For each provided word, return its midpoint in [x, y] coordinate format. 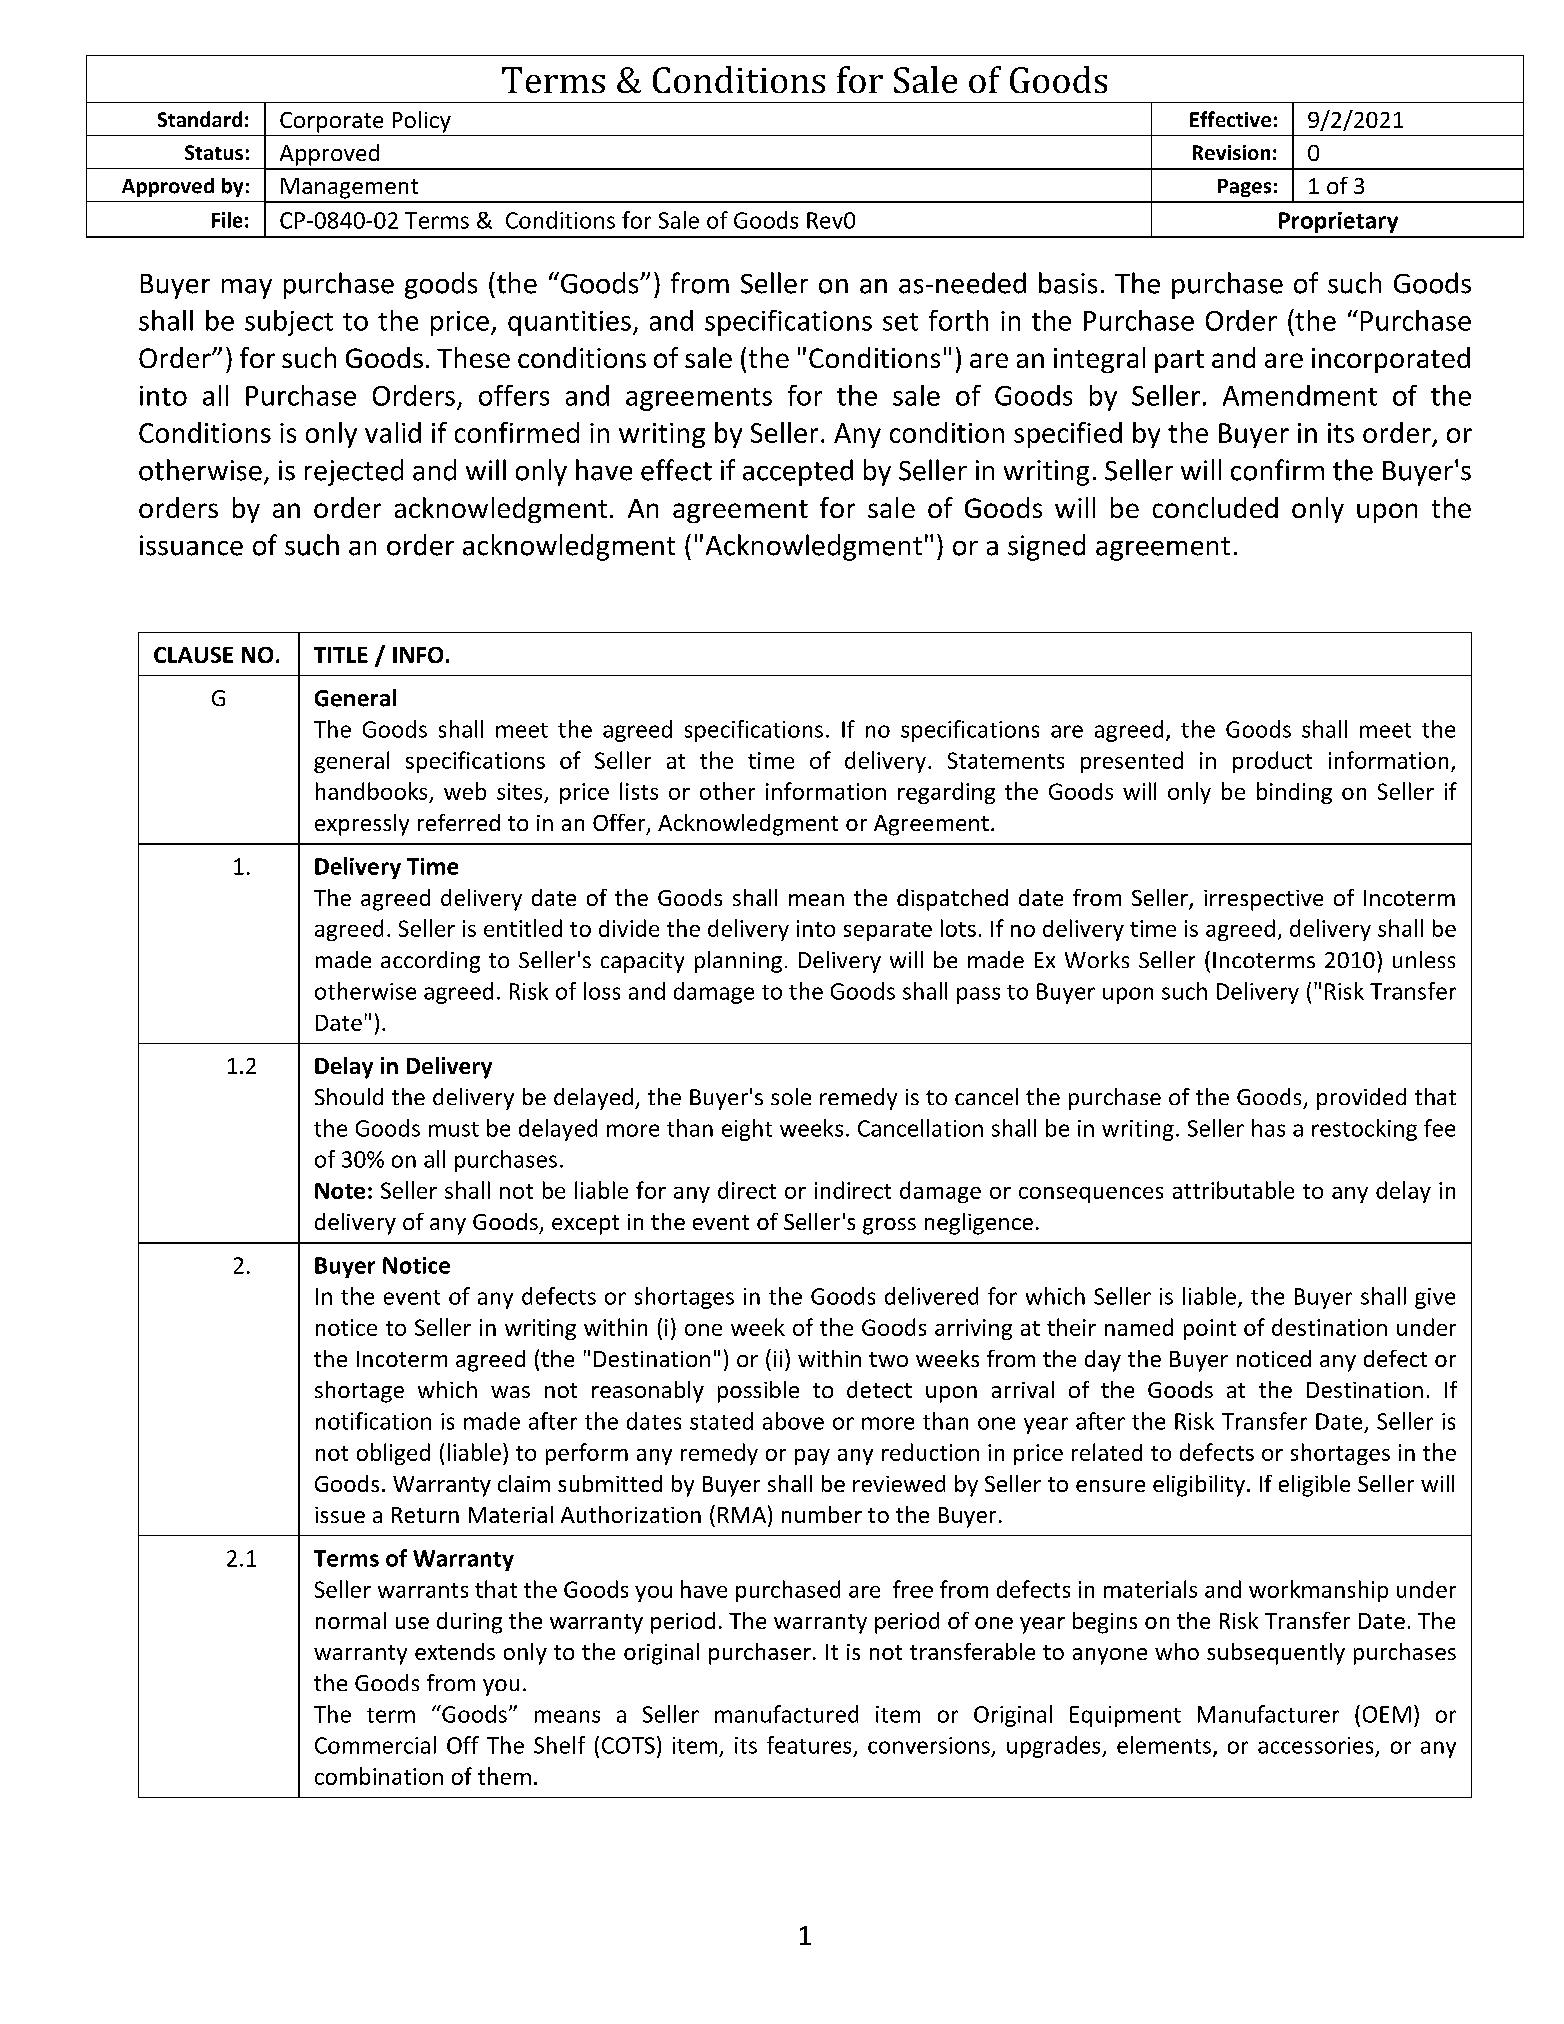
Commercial [375, 1745]
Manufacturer [1268, 1714]
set [900, 322]
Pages [1244, 188]
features [809, 1745]
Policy [422, 122]
